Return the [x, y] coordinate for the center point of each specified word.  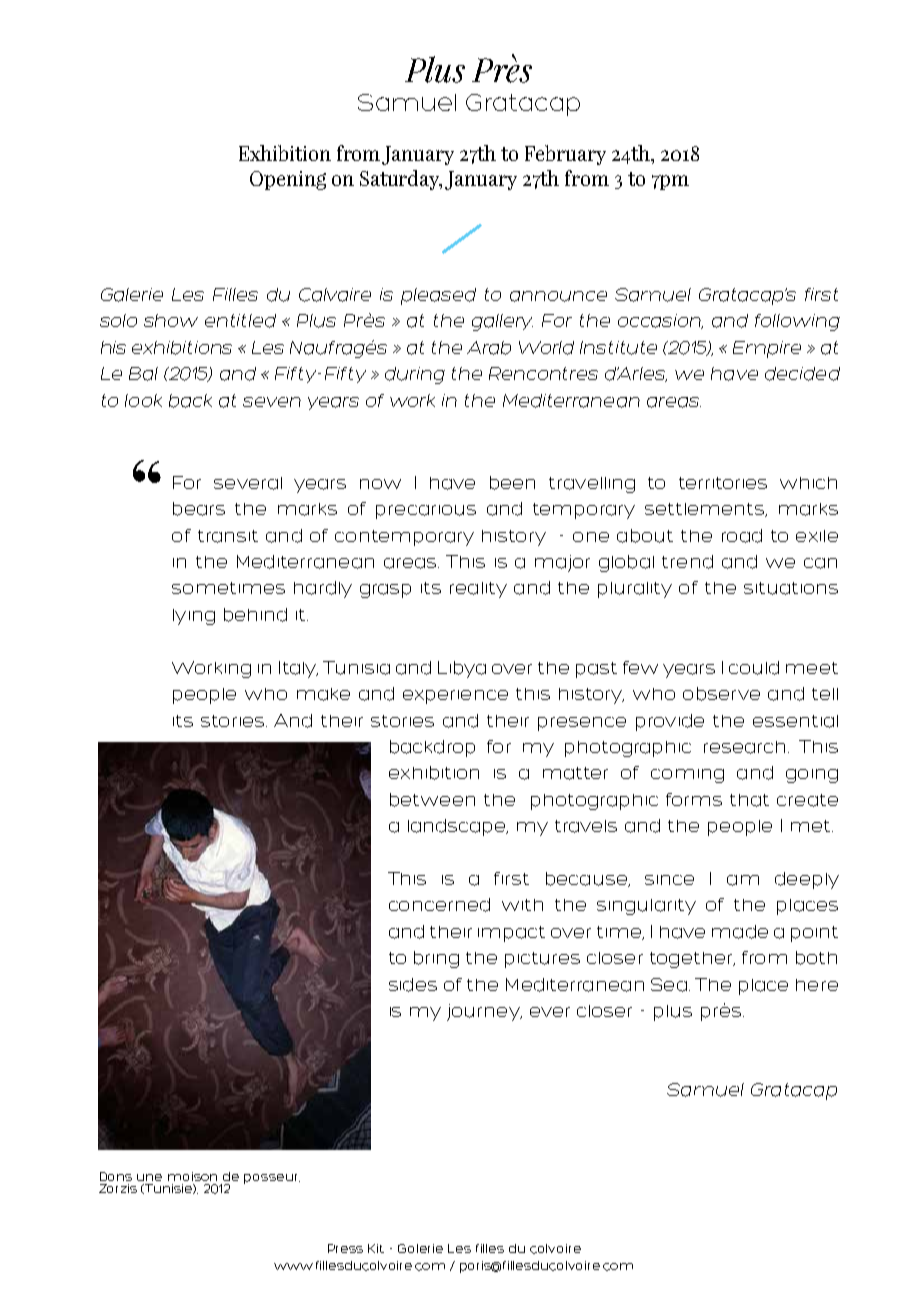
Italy [298, 669]
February [565, 155]
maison [192, 1176]
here [817, 985]
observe [721, 694]
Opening [288, 180]
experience [455, 697]
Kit [376, 1248]
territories [723, 483]
